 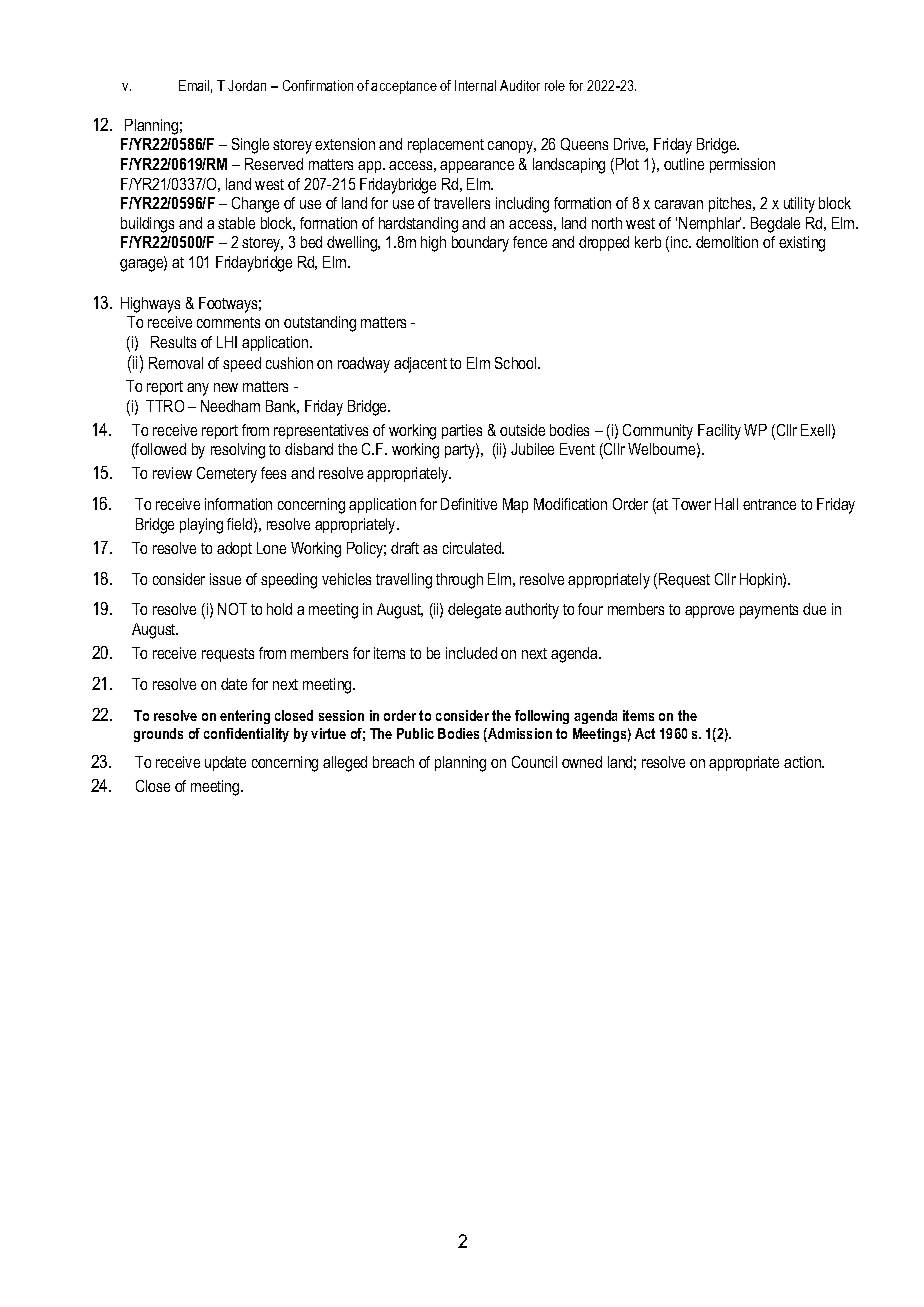 What do you see at coordinates (462, 431) in the document?
I see `parties` at bounding box center [462, 431].
